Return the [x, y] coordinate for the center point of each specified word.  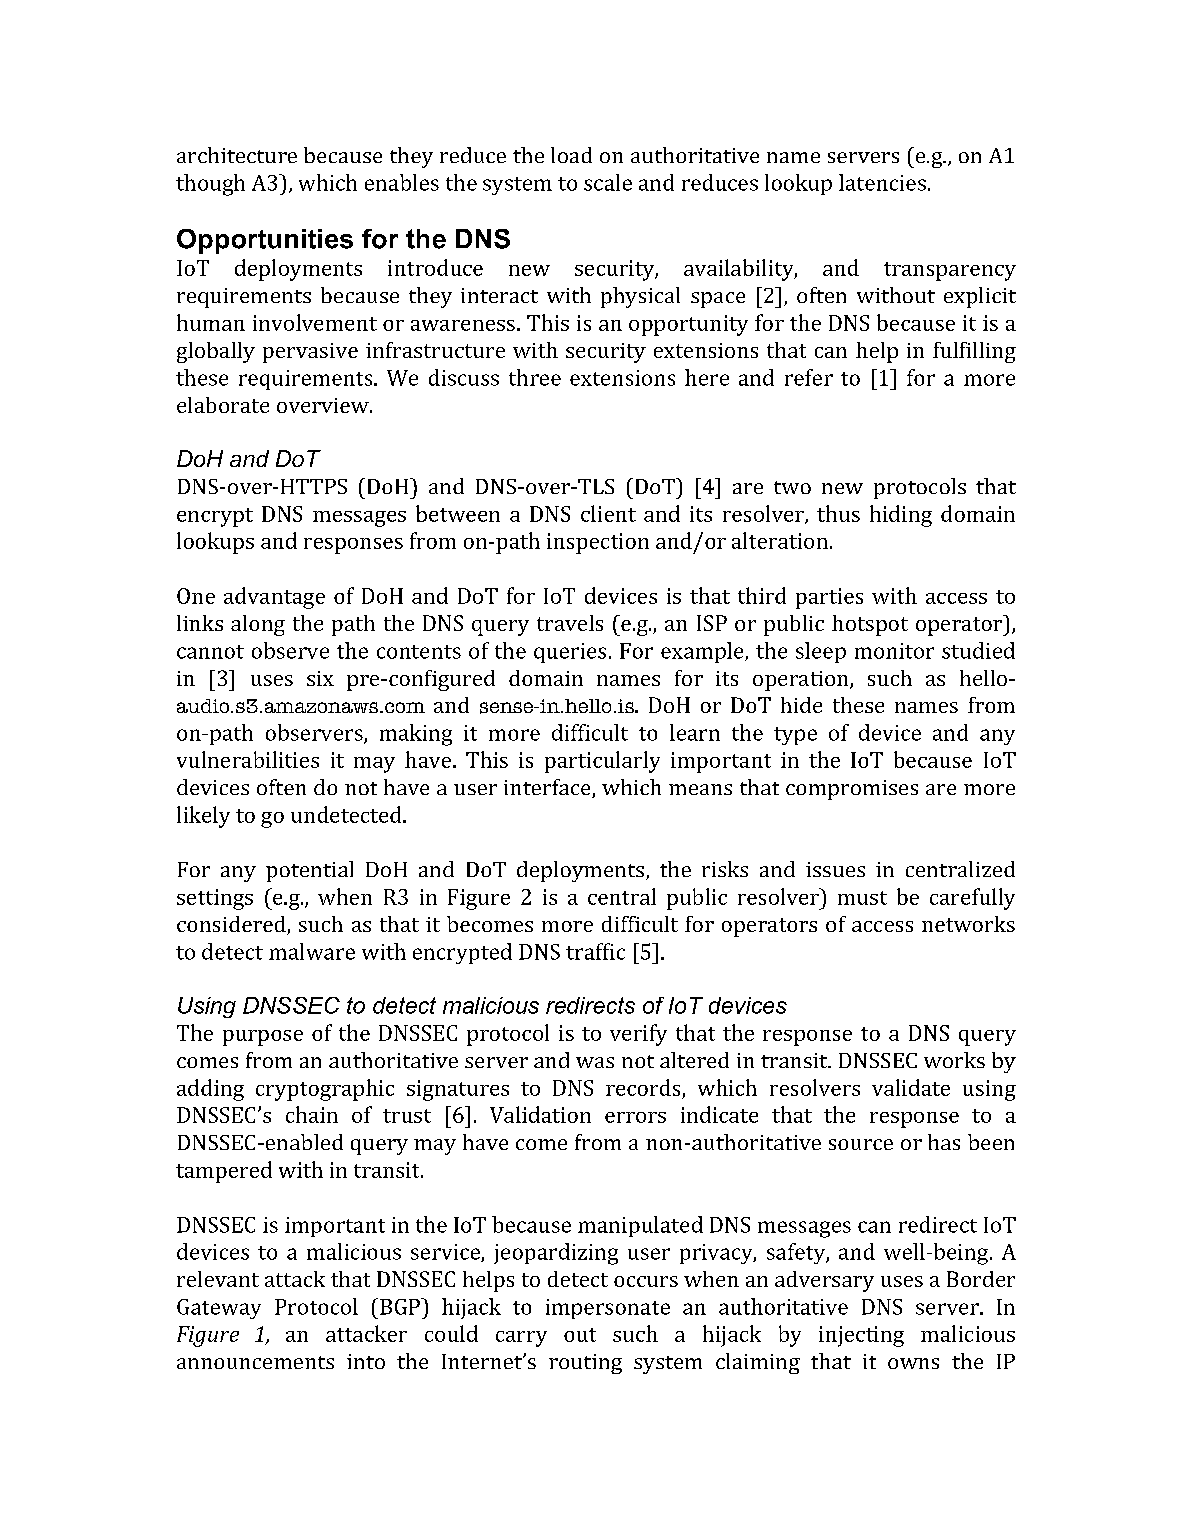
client [608, 513]
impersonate [608, 1309]
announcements [255, 1362]
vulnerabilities [248, 759]
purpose [263, 1038]
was [595, 1062]
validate [911, 1087]
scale [608, 182]
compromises [852, 790]
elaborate [223, 405]
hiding [901, 516]
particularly [602, 762]
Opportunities [265, 241]
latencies [882, 182]
